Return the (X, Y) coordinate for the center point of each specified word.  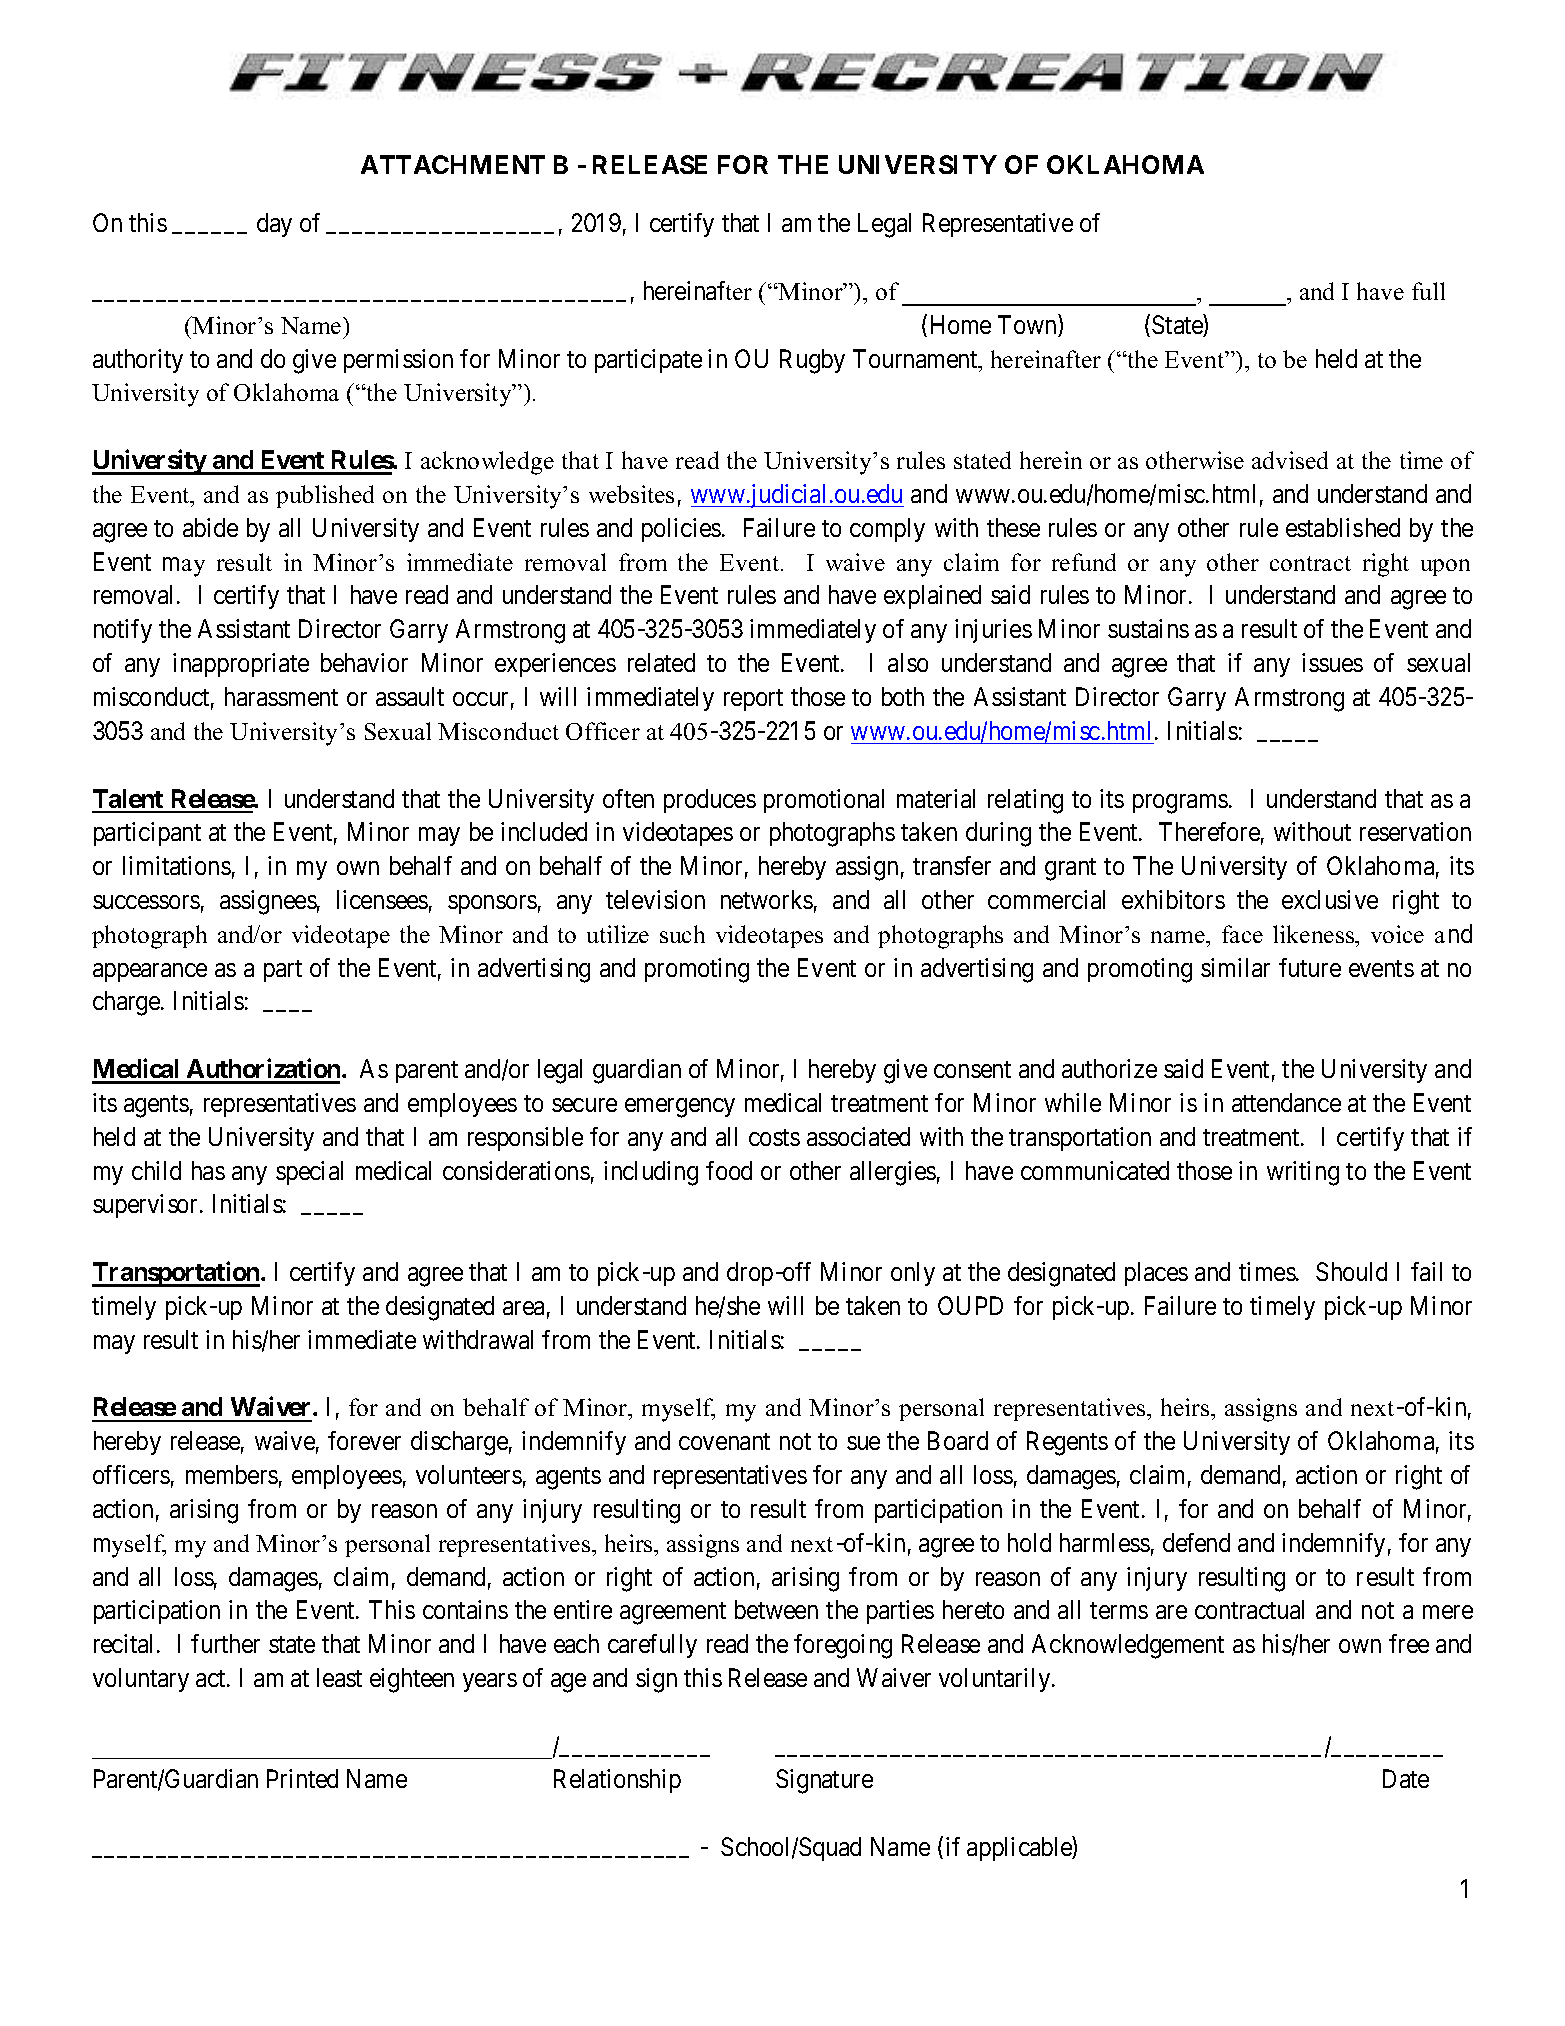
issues (1332, 662)
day (274, 225)
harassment (281, 696)
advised (1290, 460)
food (729, 1170)
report (753, 700)
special (309, 1173)
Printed (302, 1778)
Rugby (812, 361)
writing (1303, 1173)
